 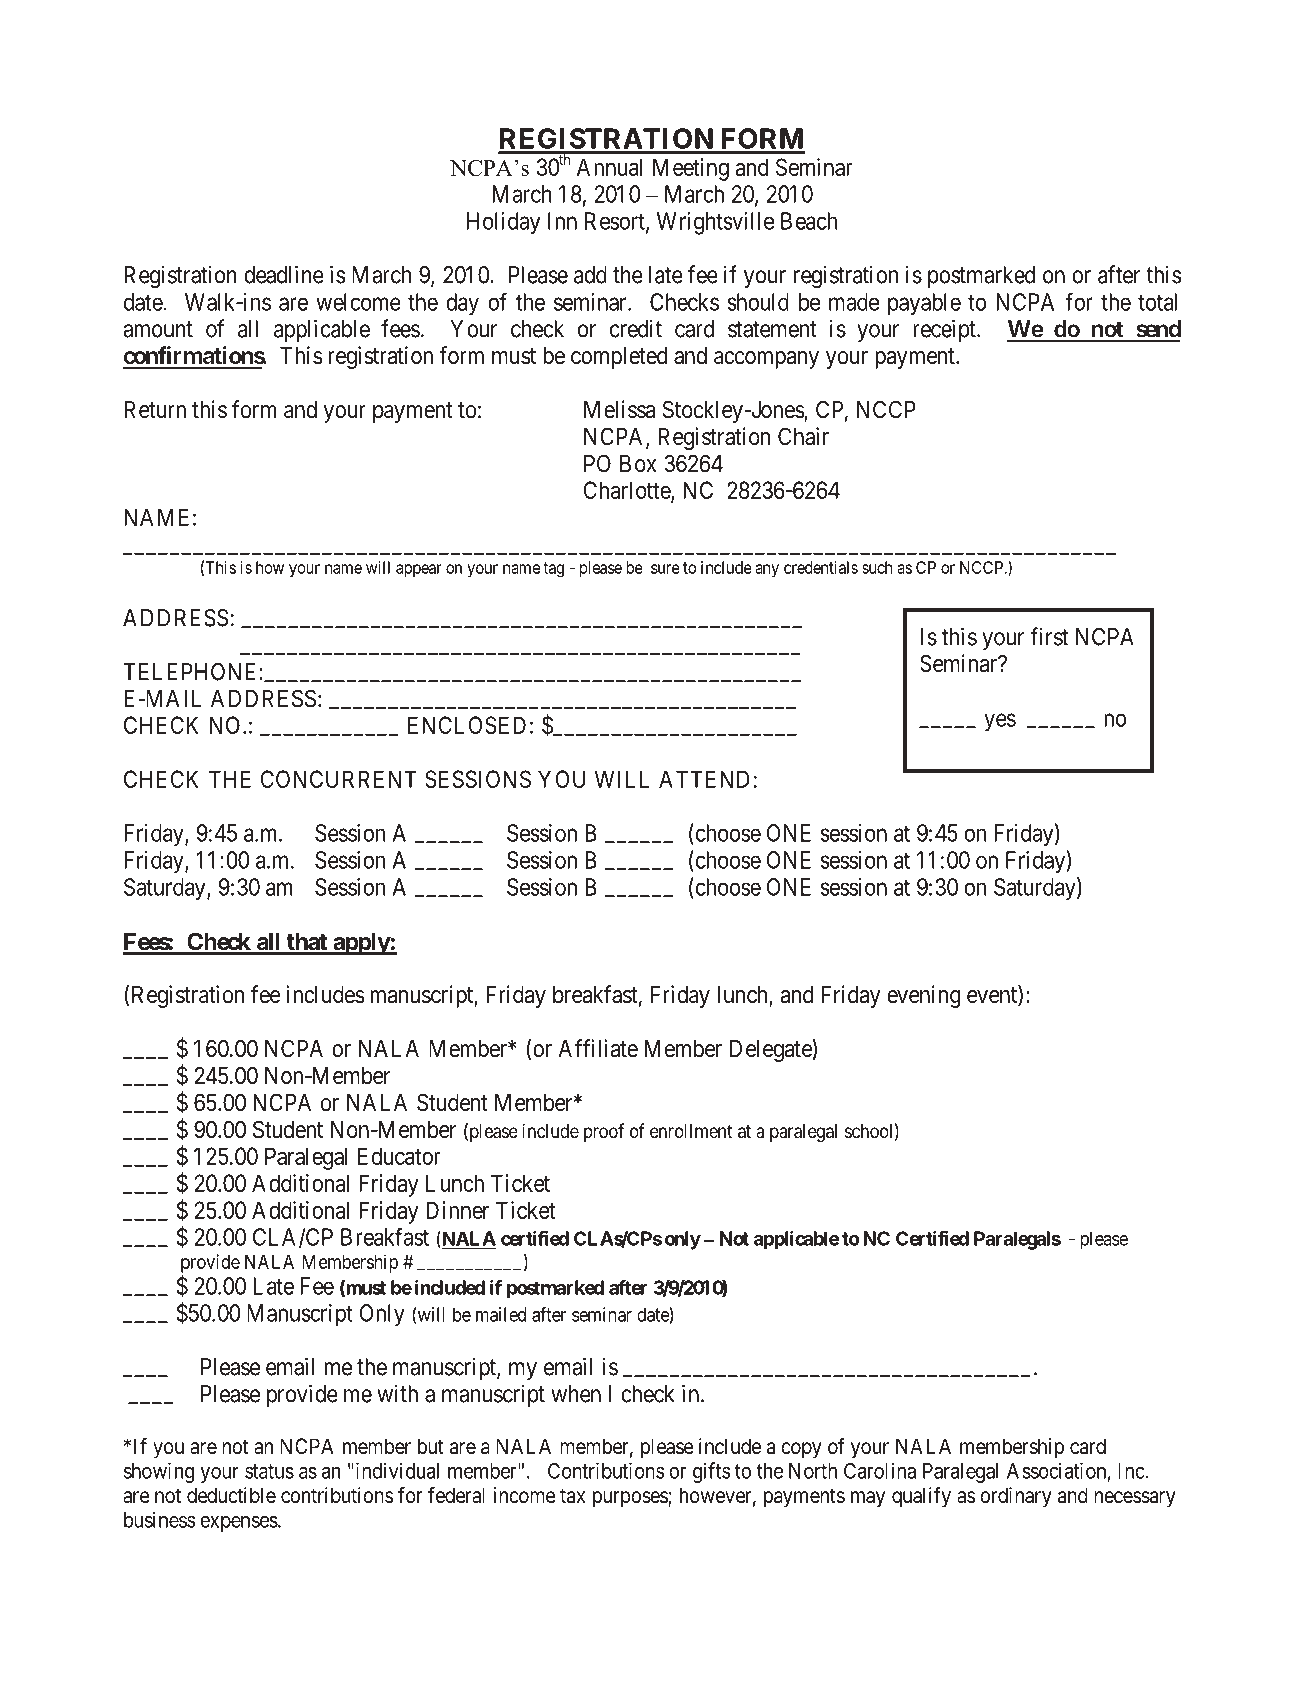 I want to click on deductible, so click(x=231, y=1495).
